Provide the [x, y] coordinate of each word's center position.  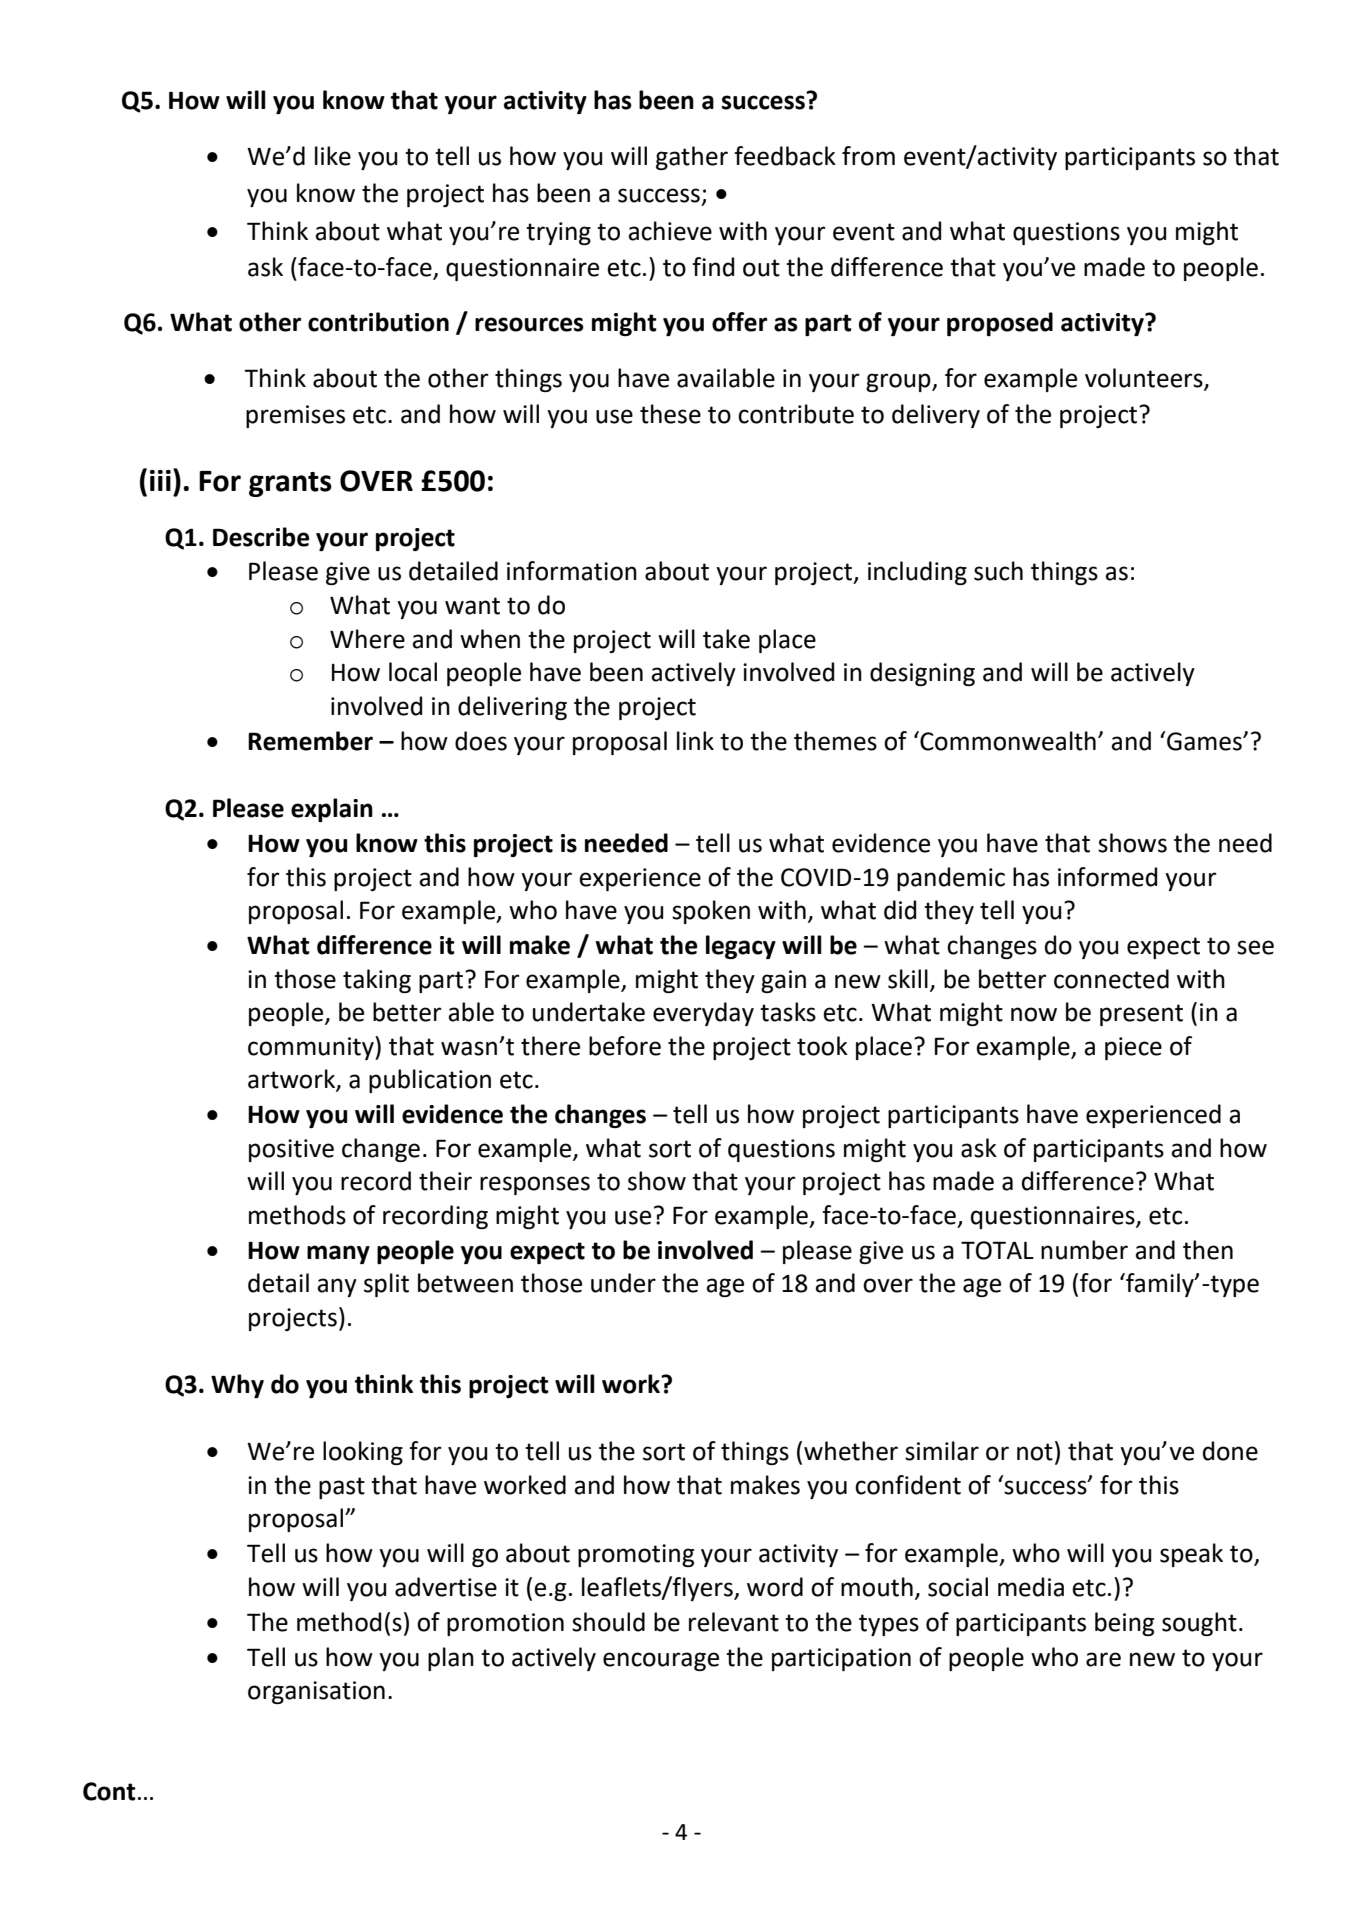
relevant [734, 1622]
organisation [316, 1692]
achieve [670, 231]
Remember [310, 741]
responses [535, 1185]
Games [1204, 741]
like [333, 156]
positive [291, 1150]
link [695, 740]
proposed [1000, 324]
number [1084, 1250]
